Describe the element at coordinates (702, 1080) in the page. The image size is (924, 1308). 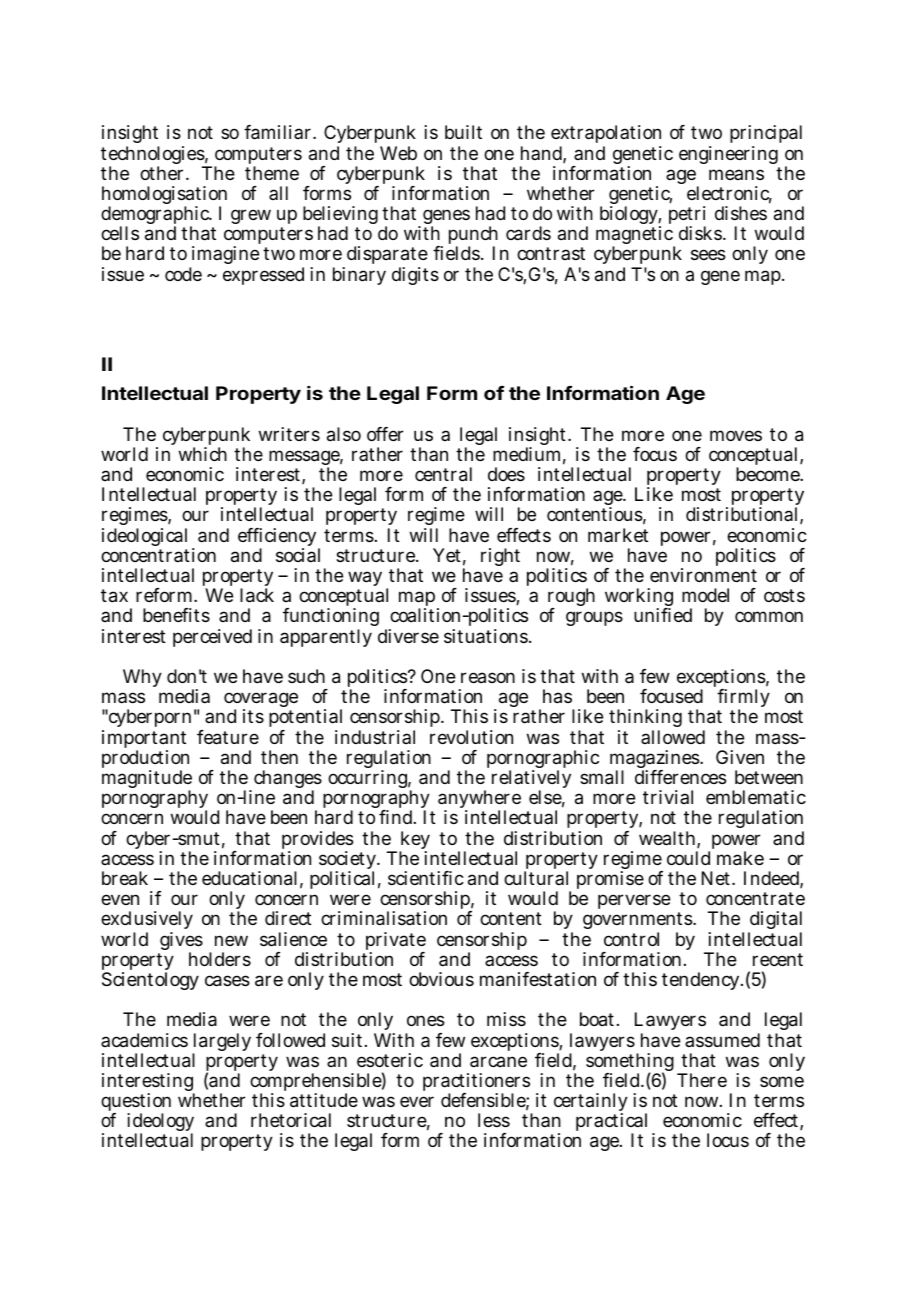
I see `There` at that location.
